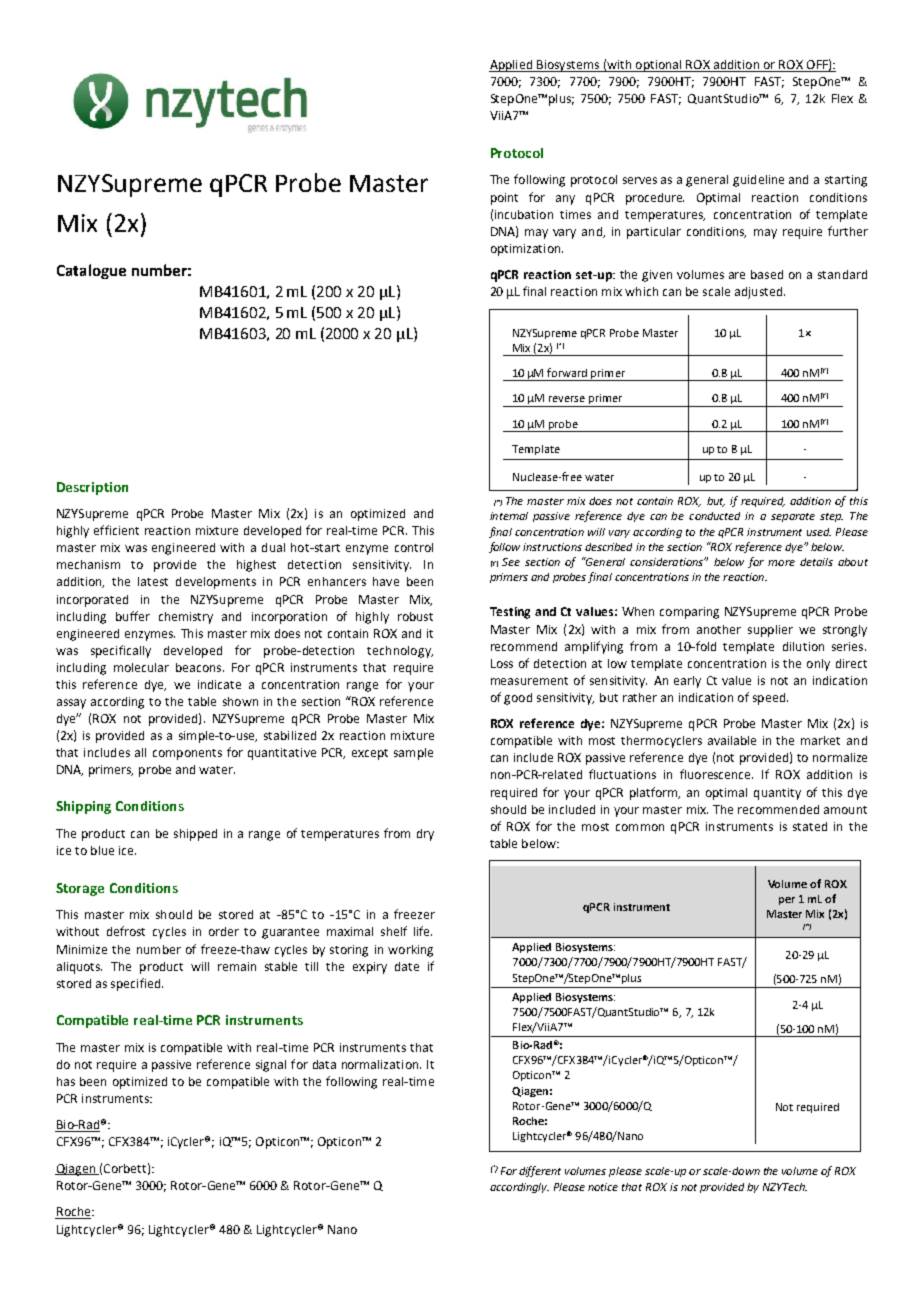  I want to click on robust, so click(415, 616).
